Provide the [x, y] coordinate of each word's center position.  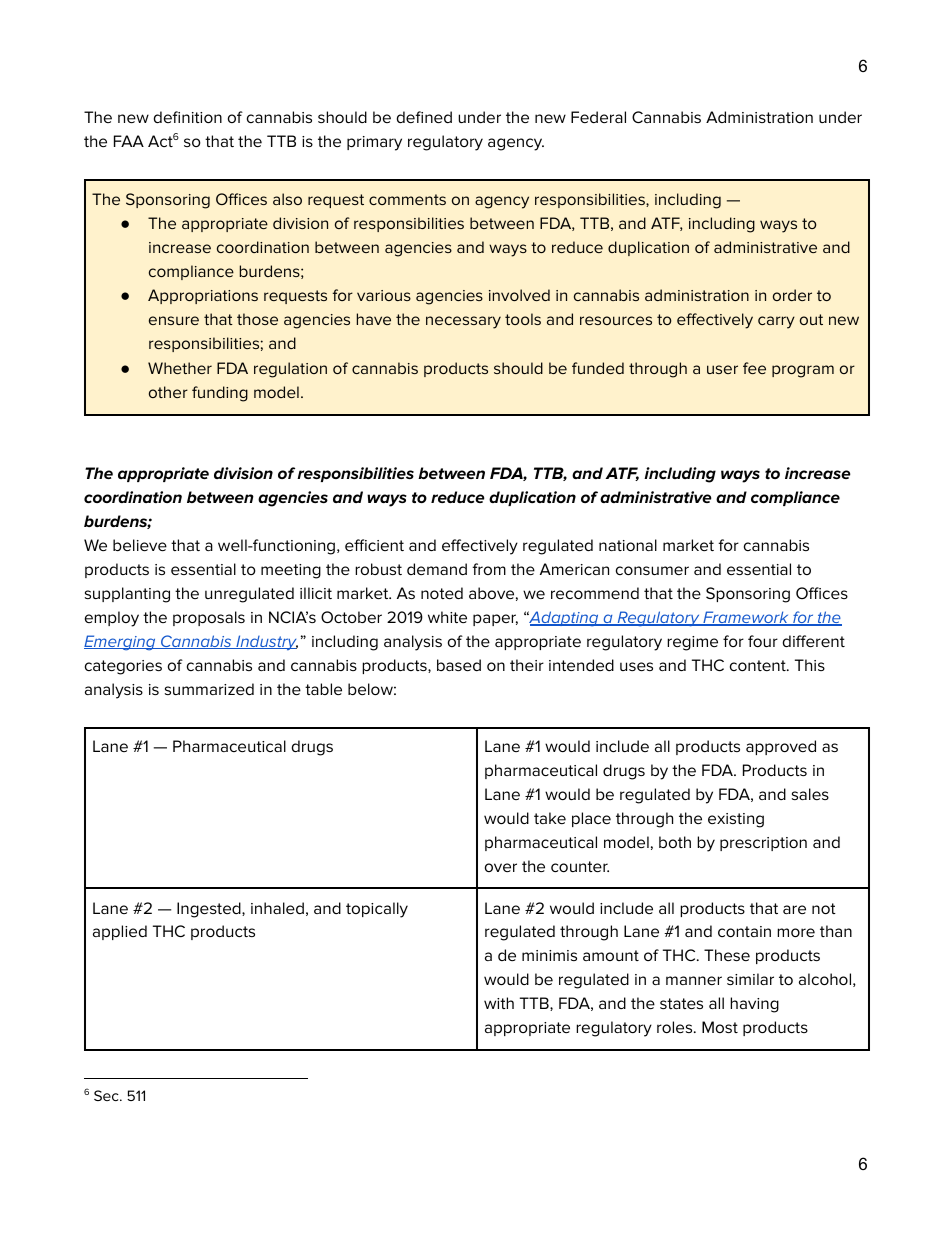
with [499, 1003]
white [447, 617]
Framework [746, 618]
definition [188, 117]
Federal [598, 117]
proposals [209, 618]
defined [424, 117]
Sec [107, 1095]
